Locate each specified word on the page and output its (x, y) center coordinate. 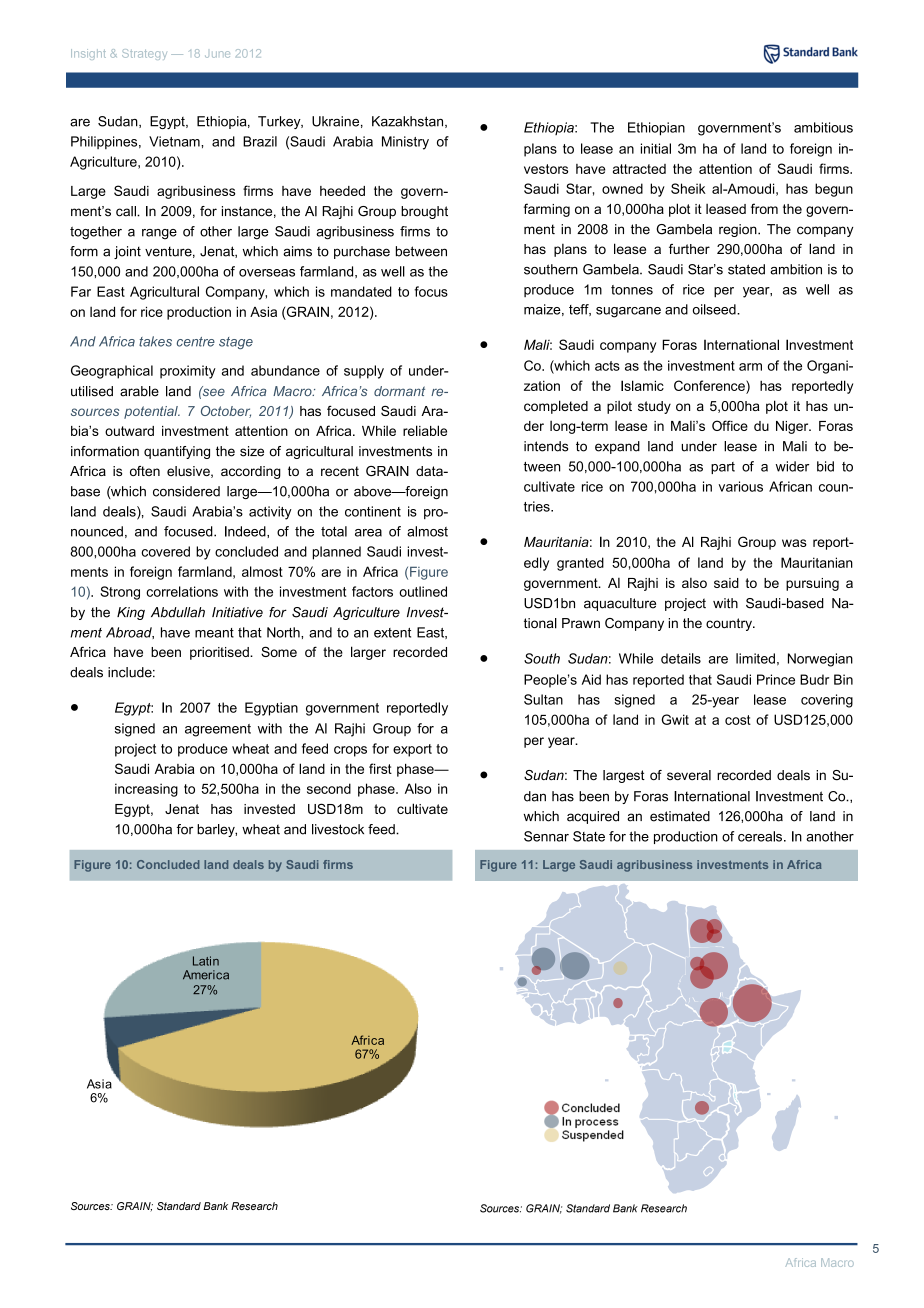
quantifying (177, 452)
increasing (146, 790)
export (412, 750)
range (159, 234)
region (739, 230)
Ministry (405, 143)
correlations (182, 591)
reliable (425, 430)
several (689, 775)
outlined (423, 591)
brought (424, 212)
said (726, 583)
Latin (206, 961)
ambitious (823, 127)
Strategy (144, 54)
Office (730, 425)
